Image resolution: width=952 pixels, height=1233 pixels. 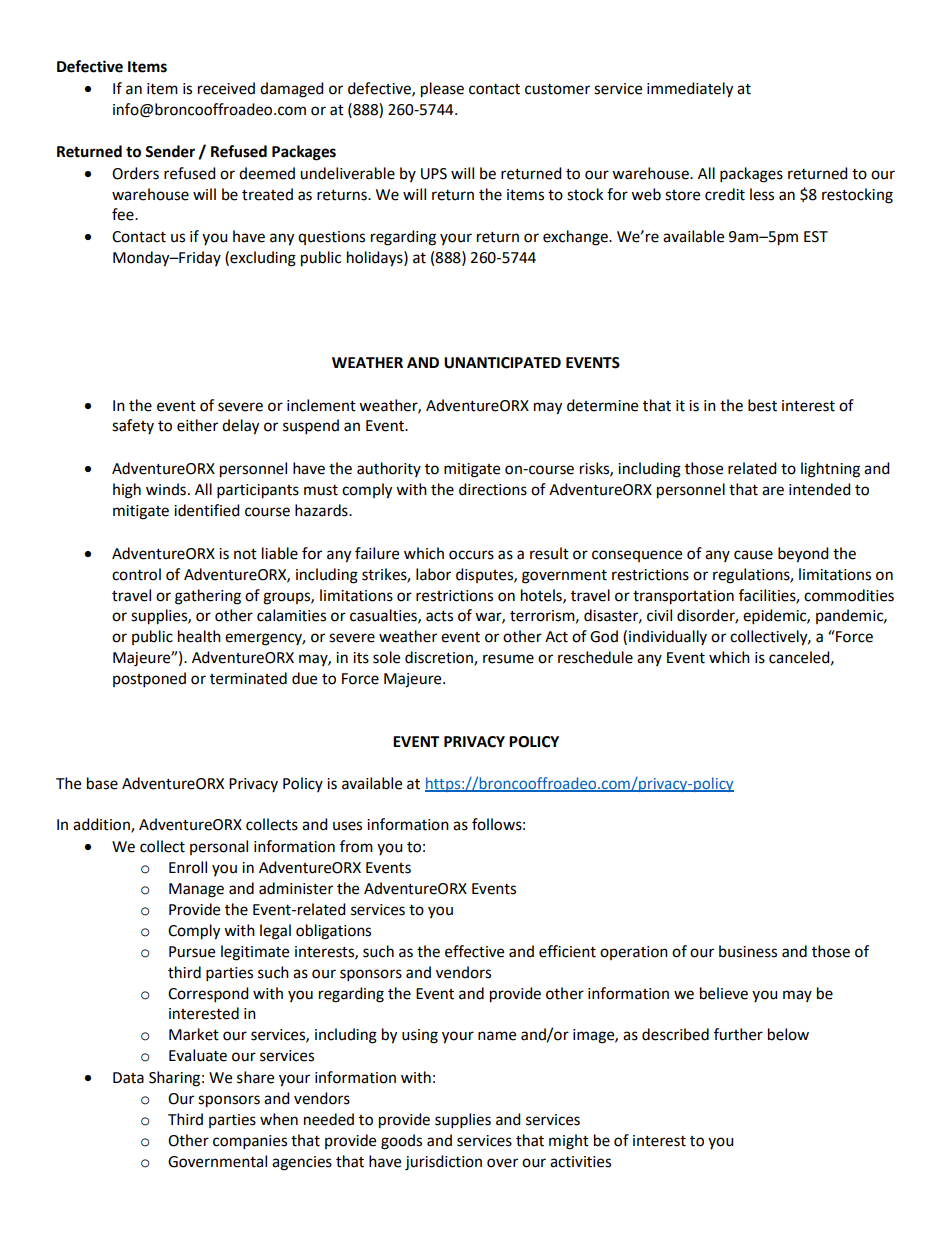 What do you see at coordinates (738, 1034) in the image?
I see `further` at bounding box center [738, 1034].
